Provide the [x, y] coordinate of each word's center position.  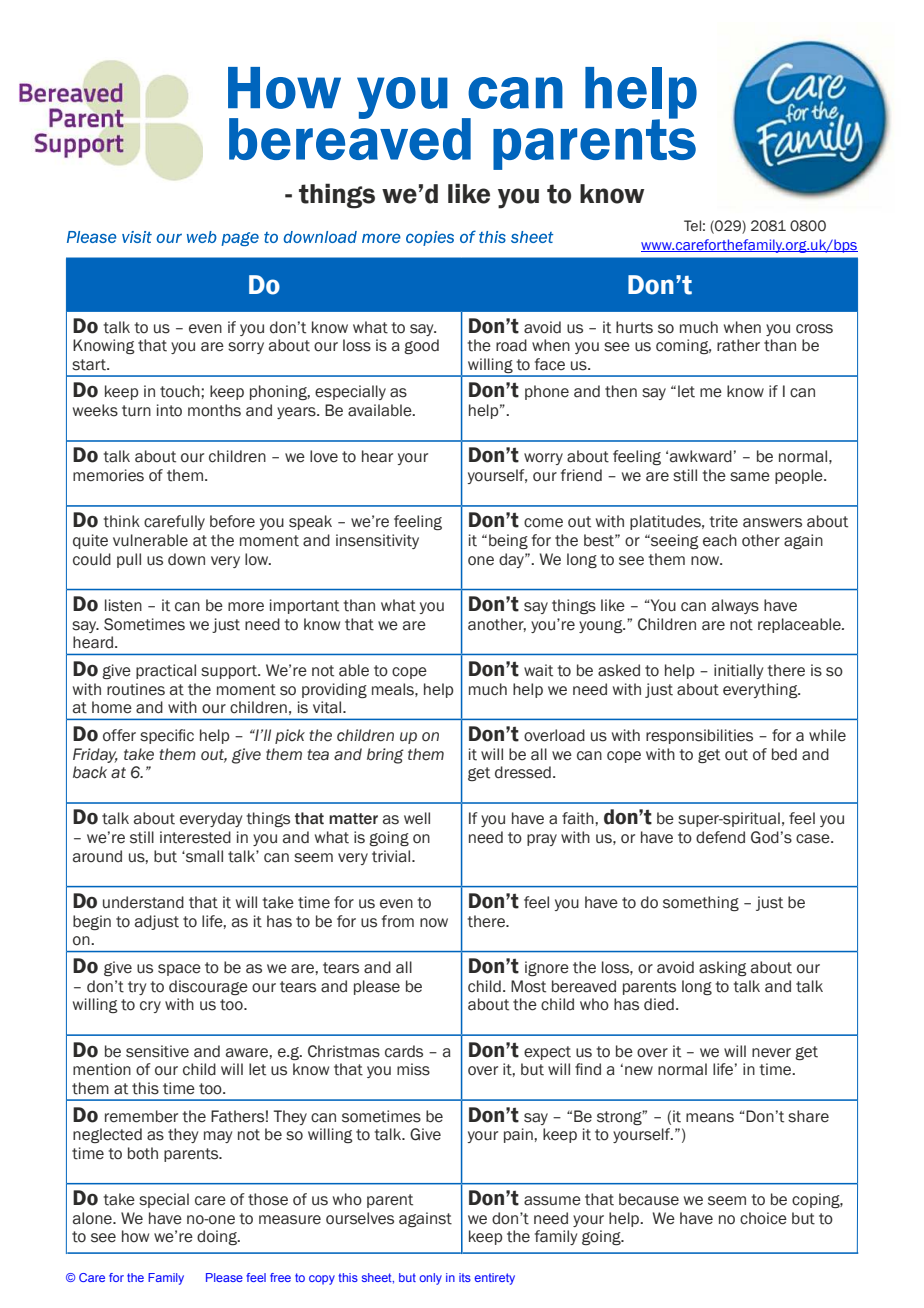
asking [723, 968]
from [398, 921]
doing [218, 1237]
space [179, 970]
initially [738, 671]
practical [166, 671]
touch [181, 391]
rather [738, 345]
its [465, 1277]
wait [538, 670]
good [421, 346]
